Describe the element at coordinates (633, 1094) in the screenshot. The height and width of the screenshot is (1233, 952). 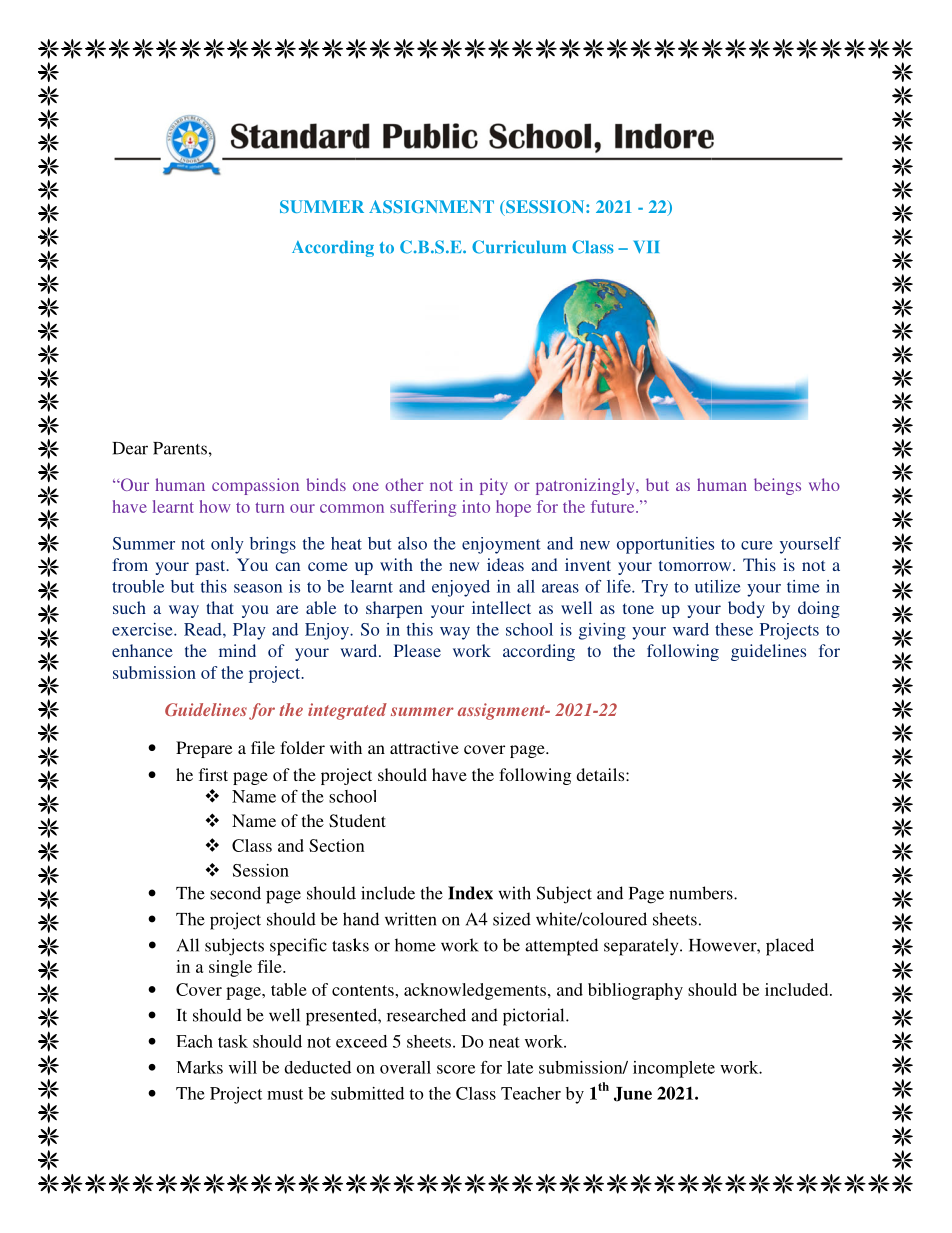
I see `June` at that location.
